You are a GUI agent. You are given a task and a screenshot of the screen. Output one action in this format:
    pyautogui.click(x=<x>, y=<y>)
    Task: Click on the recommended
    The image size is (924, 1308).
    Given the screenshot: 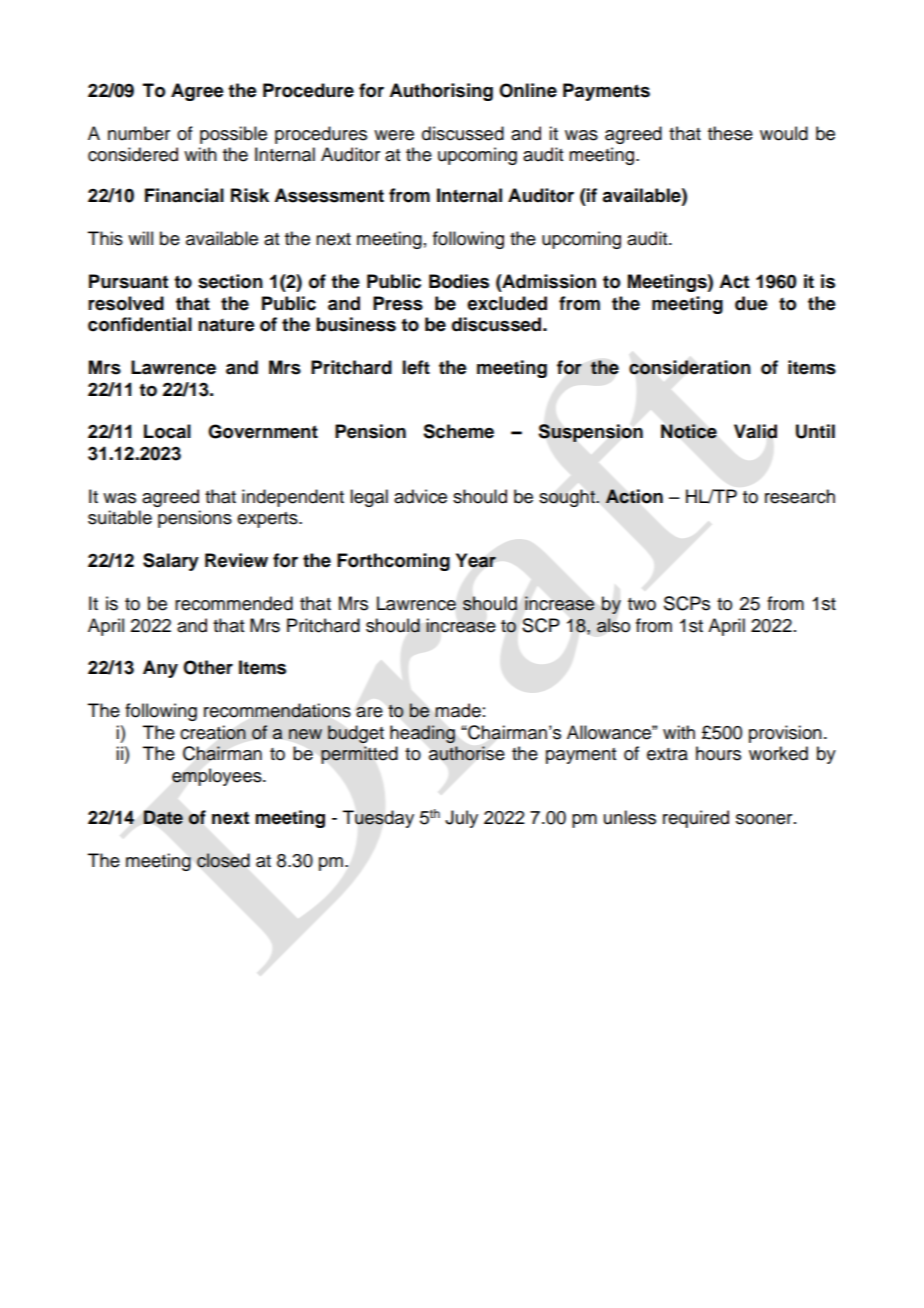 What is the action you would take?
    pyautogui.click(x=234, y=603)
